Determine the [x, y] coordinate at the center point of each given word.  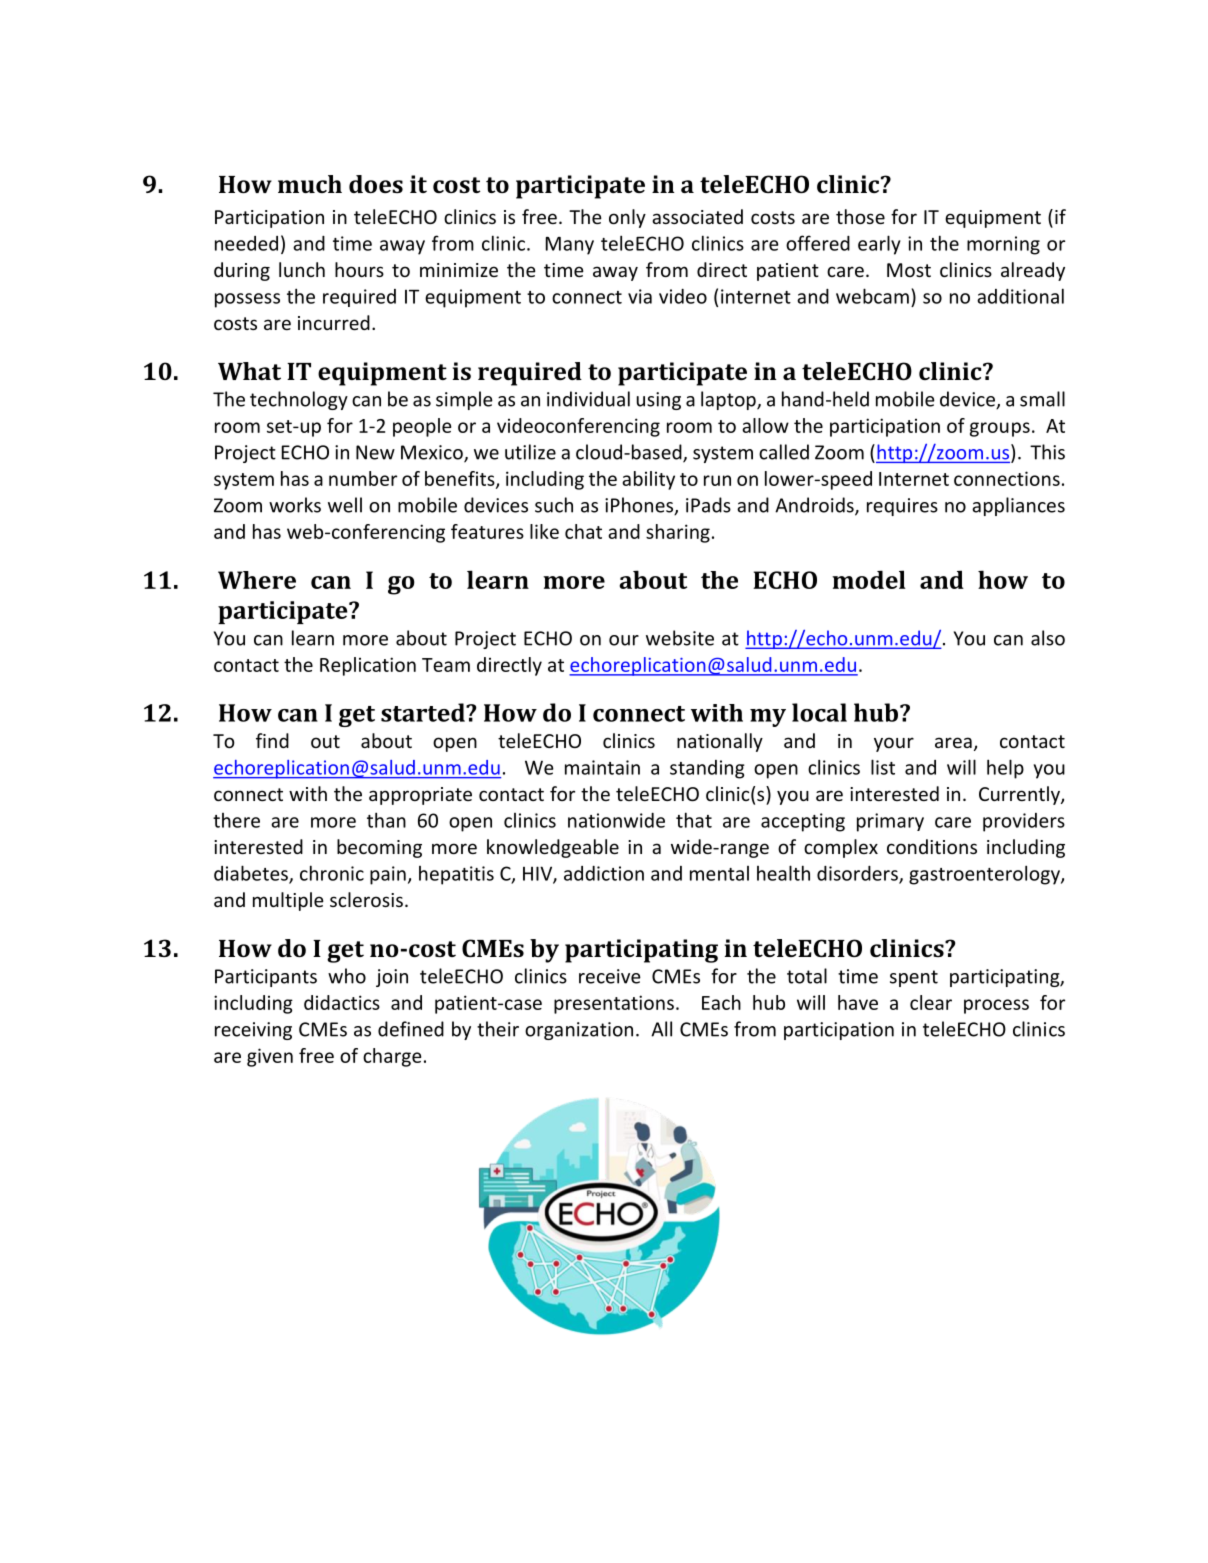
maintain [602, 767]
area [953, 742]
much [310, 184]
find [272, 740]
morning [1003, 245]
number [363, 478]
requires [902, 507]
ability [648, 480]
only [627, 218]
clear [931, 1002]
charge [392, 1057]
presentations [614, 1004]
